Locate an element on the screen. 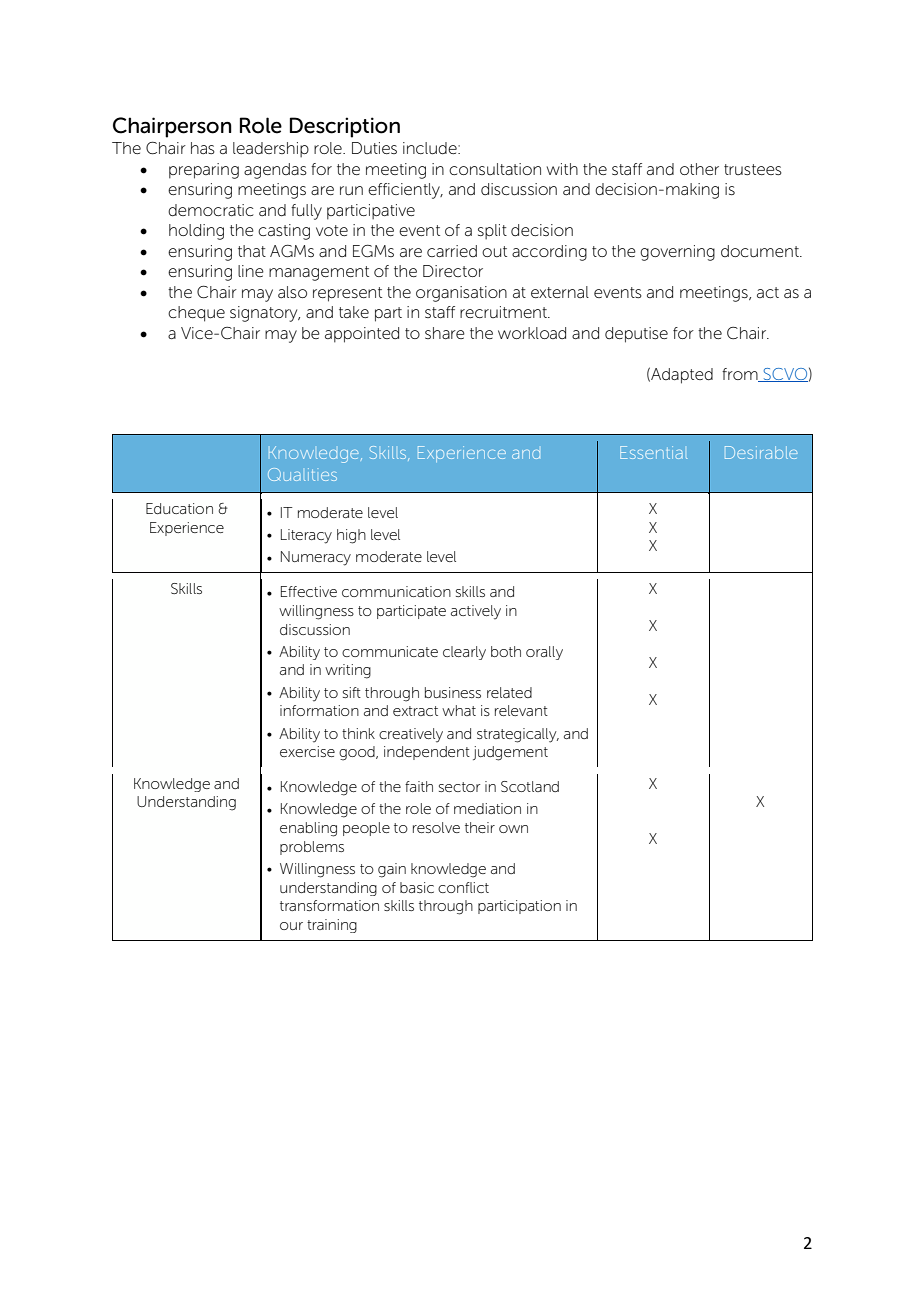  leadership is located at coordinates (271, 149).
